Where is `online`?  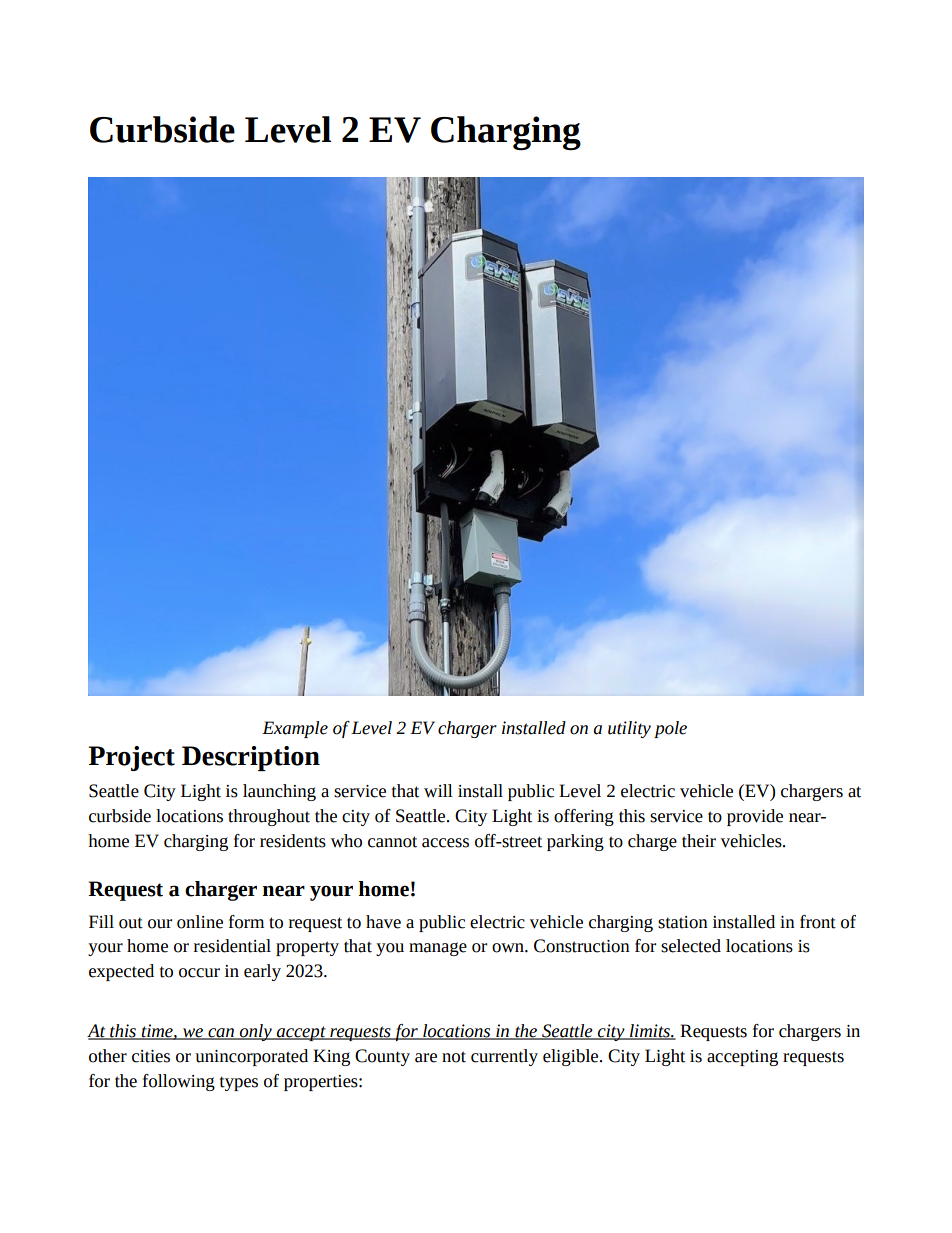 online is located at coordinates (200, 922).
